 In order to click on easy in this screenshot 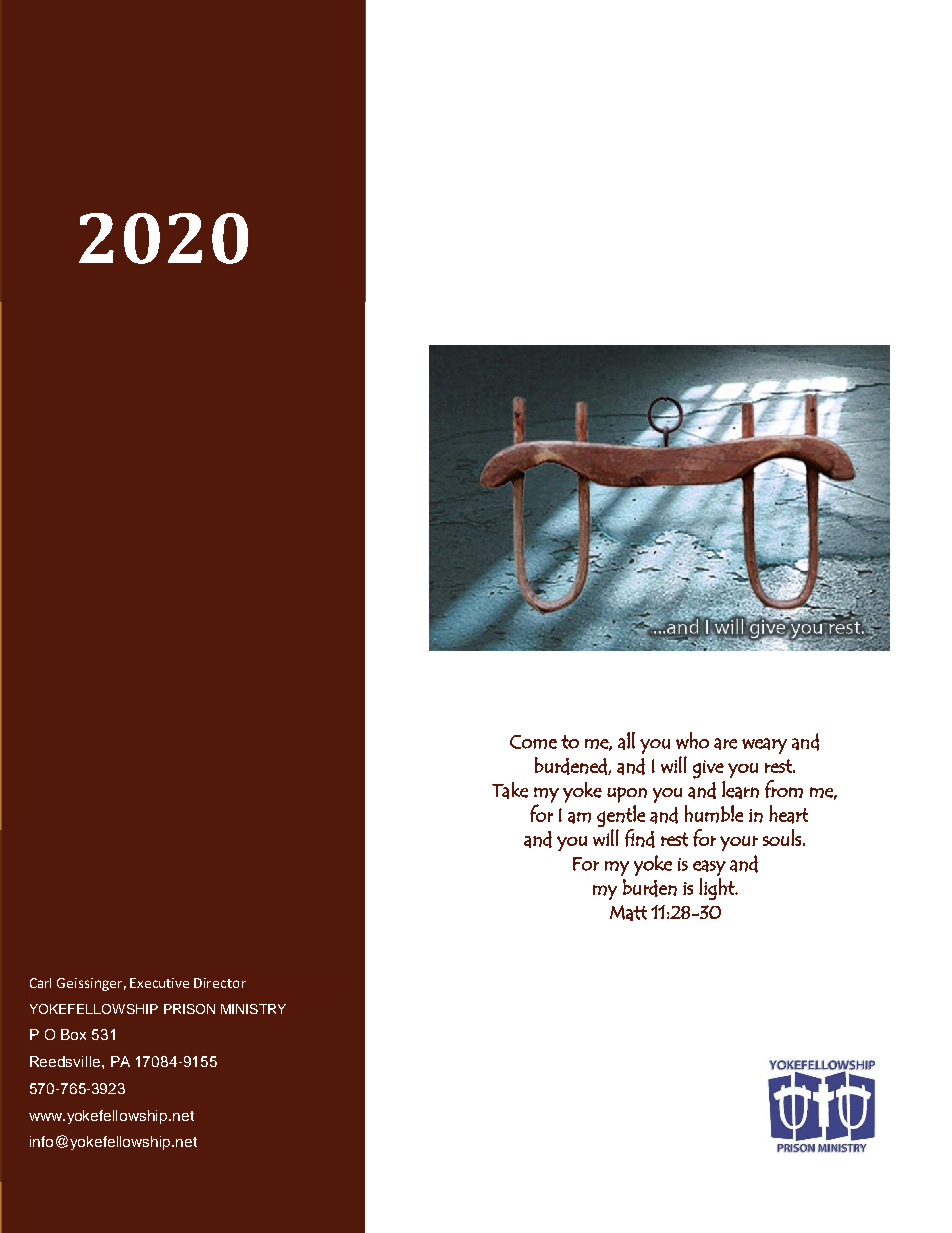, I will do `click(709, 868)`.
